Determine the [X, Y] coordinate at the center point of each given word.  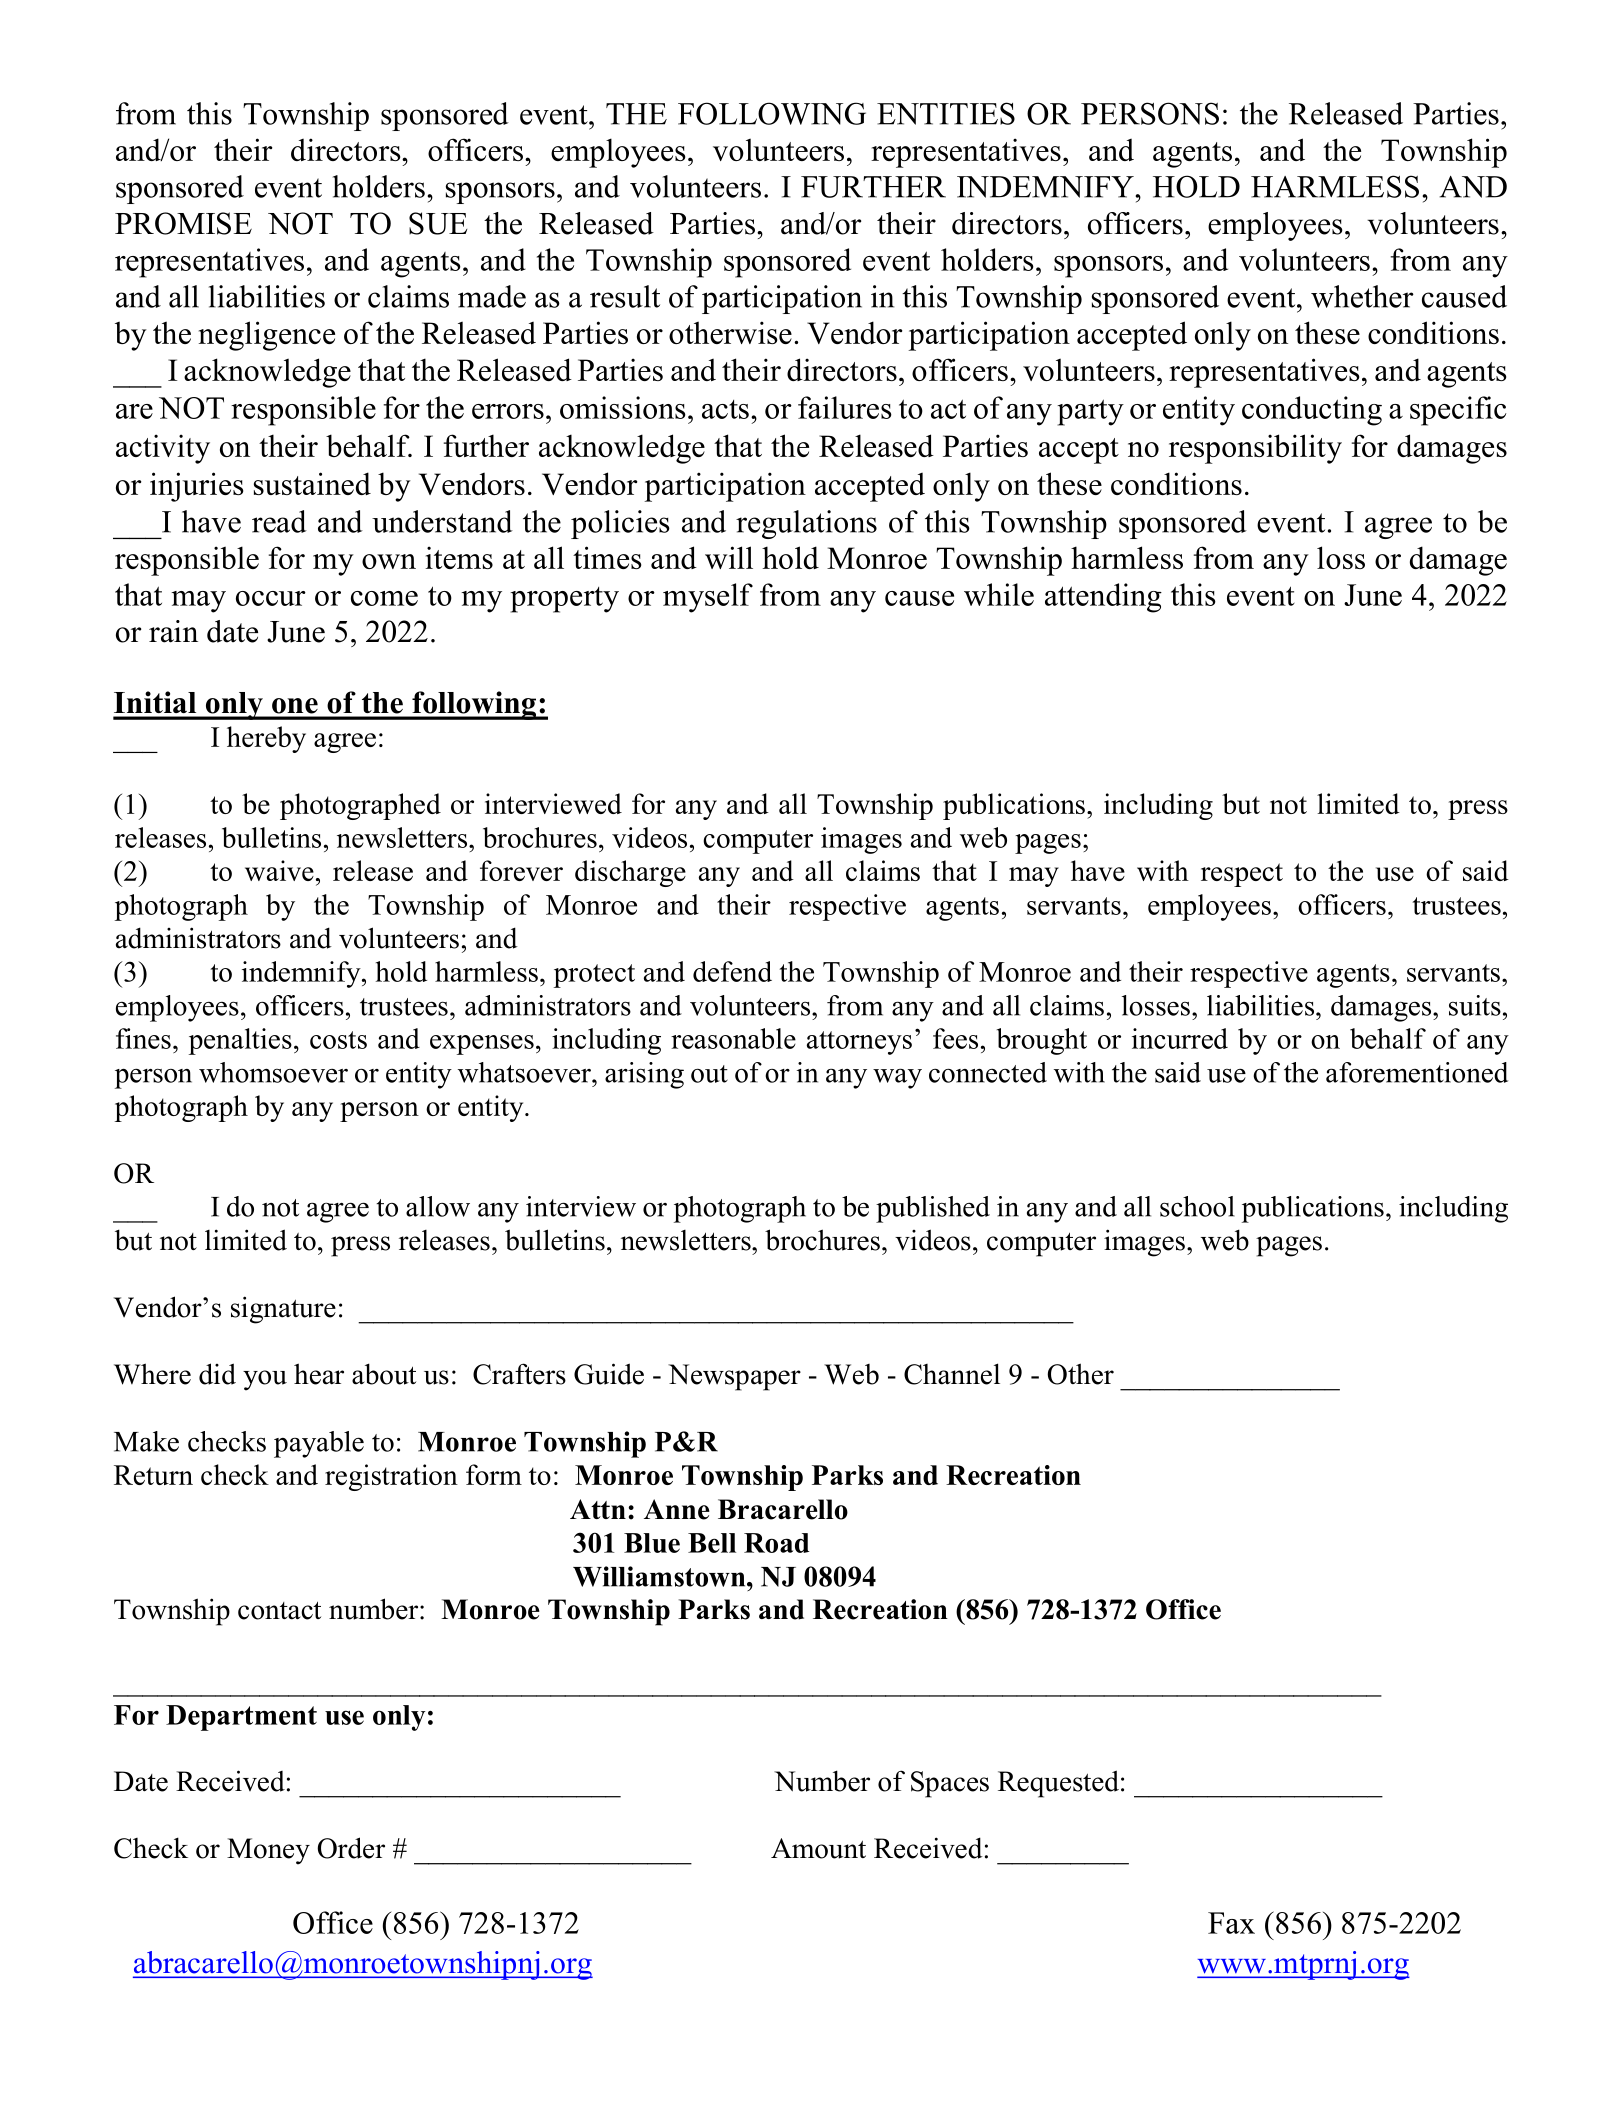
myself [708, 598]
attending [1103, 598]
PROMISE [183, 223]
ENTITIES [946, 113]
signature [283, 1310]
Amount [818, 1848]
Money [268, 1851]
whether [1362, 296]
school [1197, 1206]
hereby [266, 739]
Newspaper [734, 1377]
